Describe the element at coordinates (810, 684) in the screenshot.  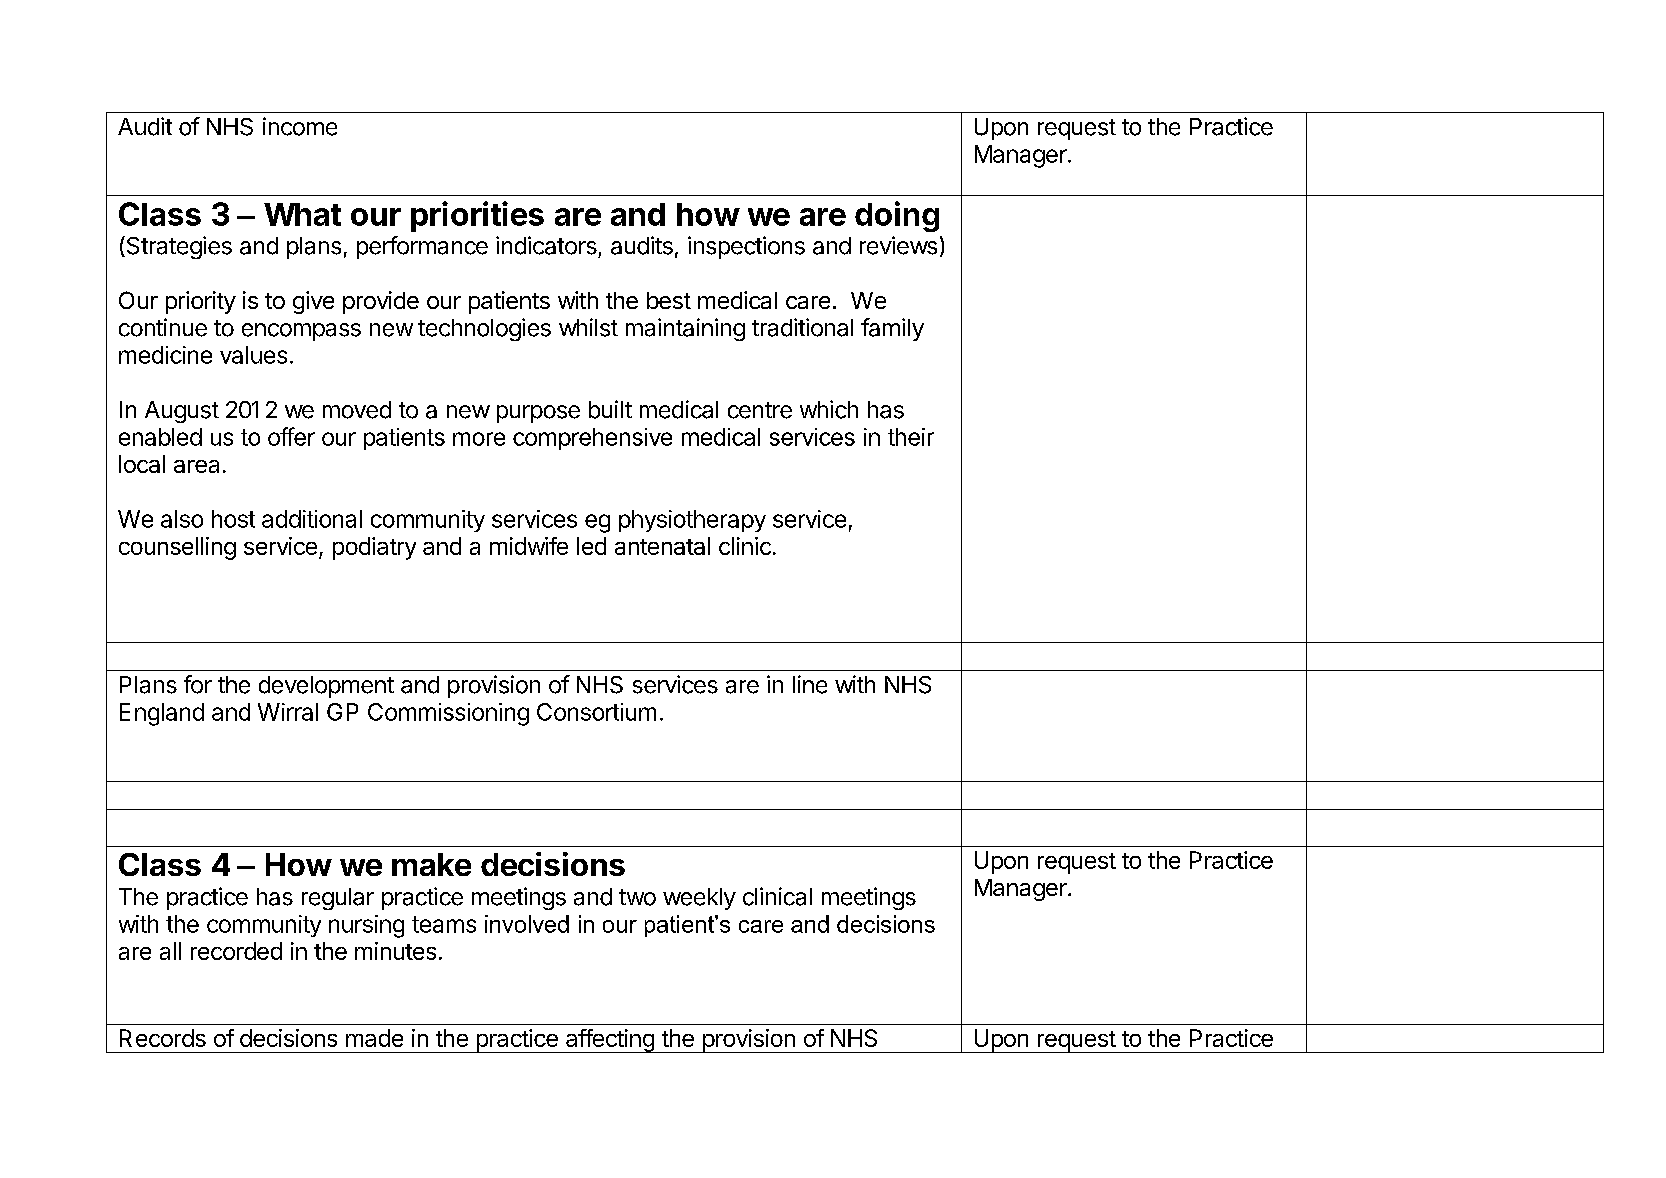
I see `line` at that location.
